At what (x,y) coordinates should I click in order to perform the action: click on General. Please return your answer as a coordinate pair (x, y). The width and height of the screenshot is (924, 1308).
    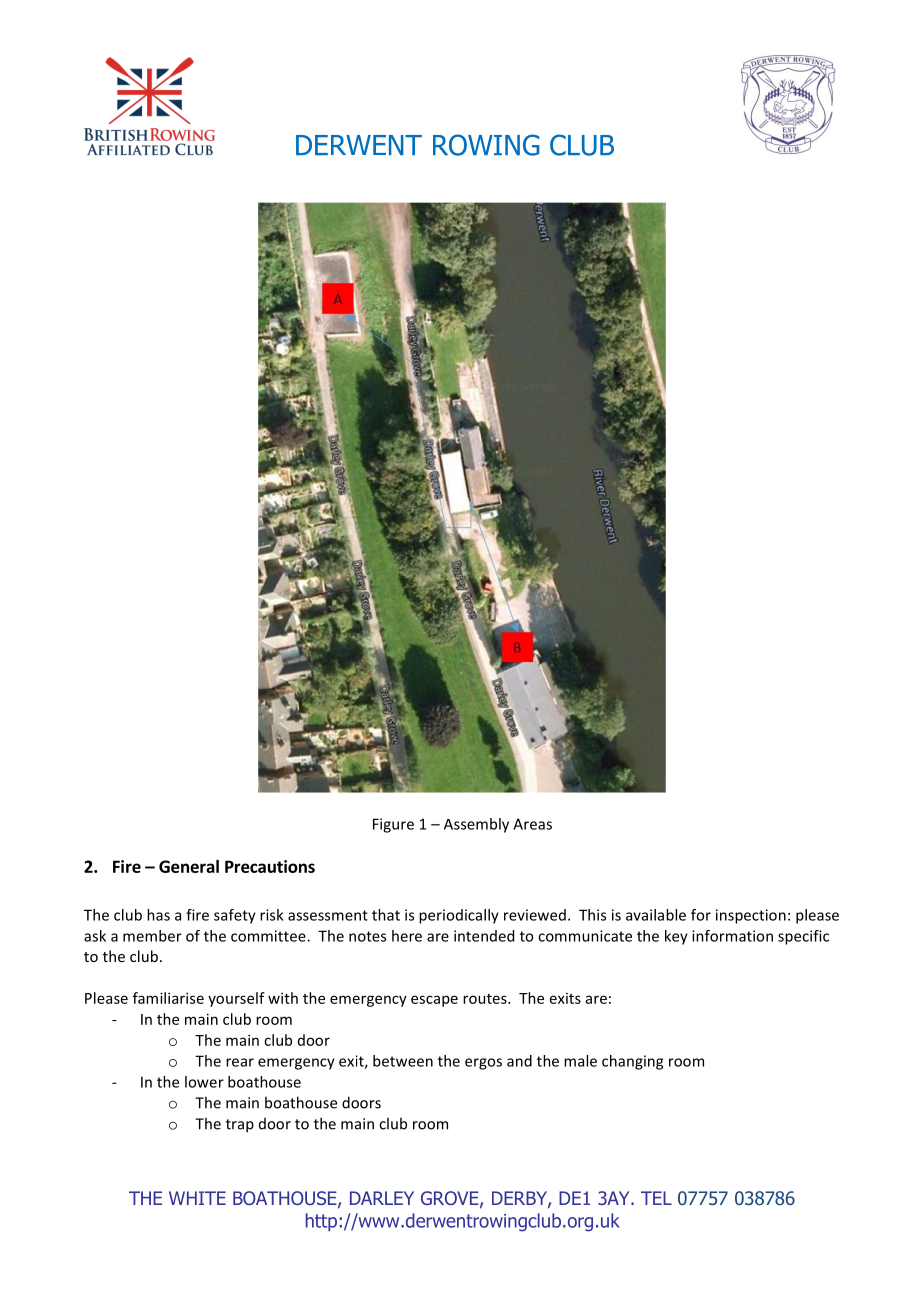
    Looking at the image, I should click on (189, 866).
